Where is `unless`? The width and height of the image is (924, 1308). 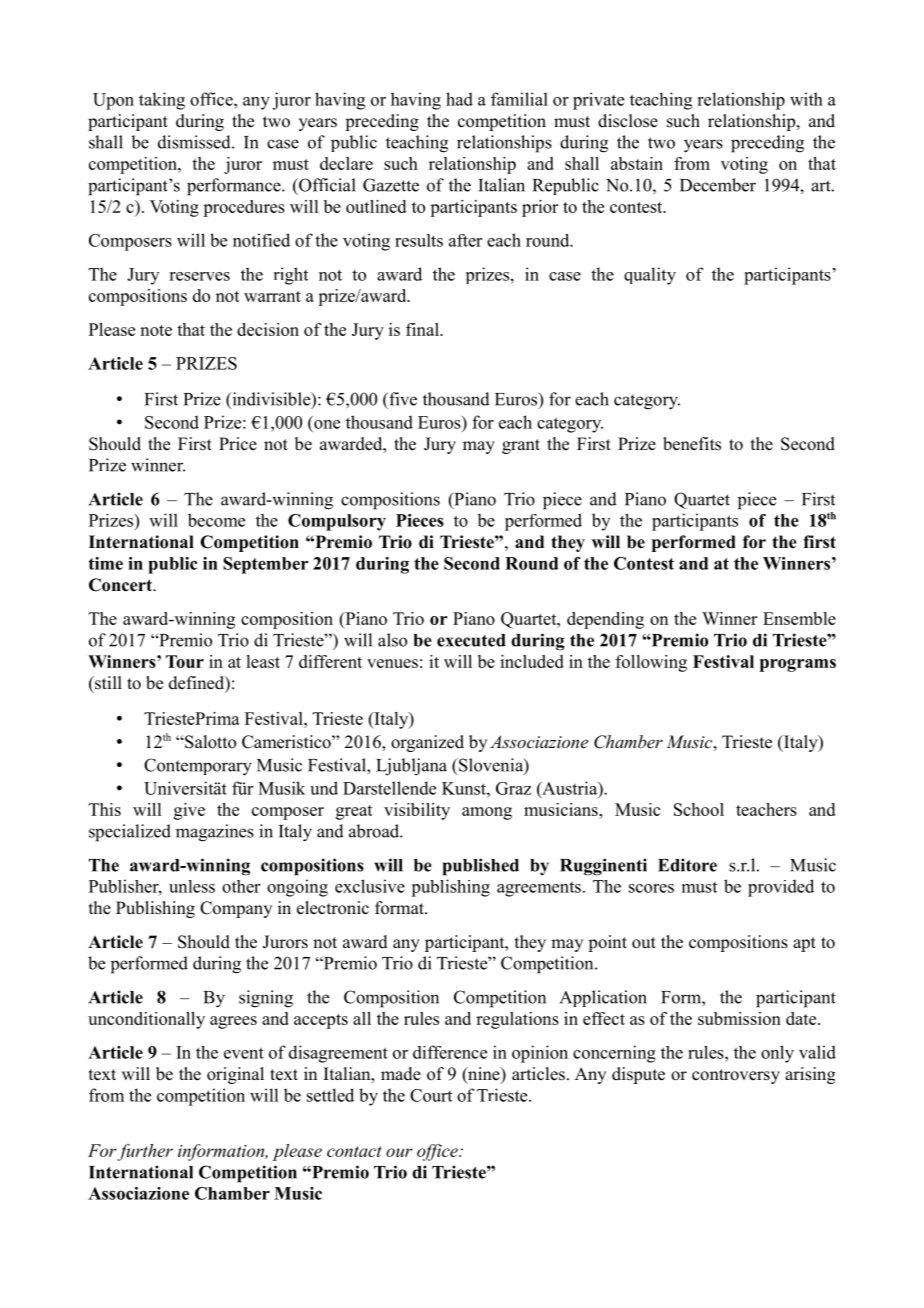
unless is located at coordinates (192, 886).
